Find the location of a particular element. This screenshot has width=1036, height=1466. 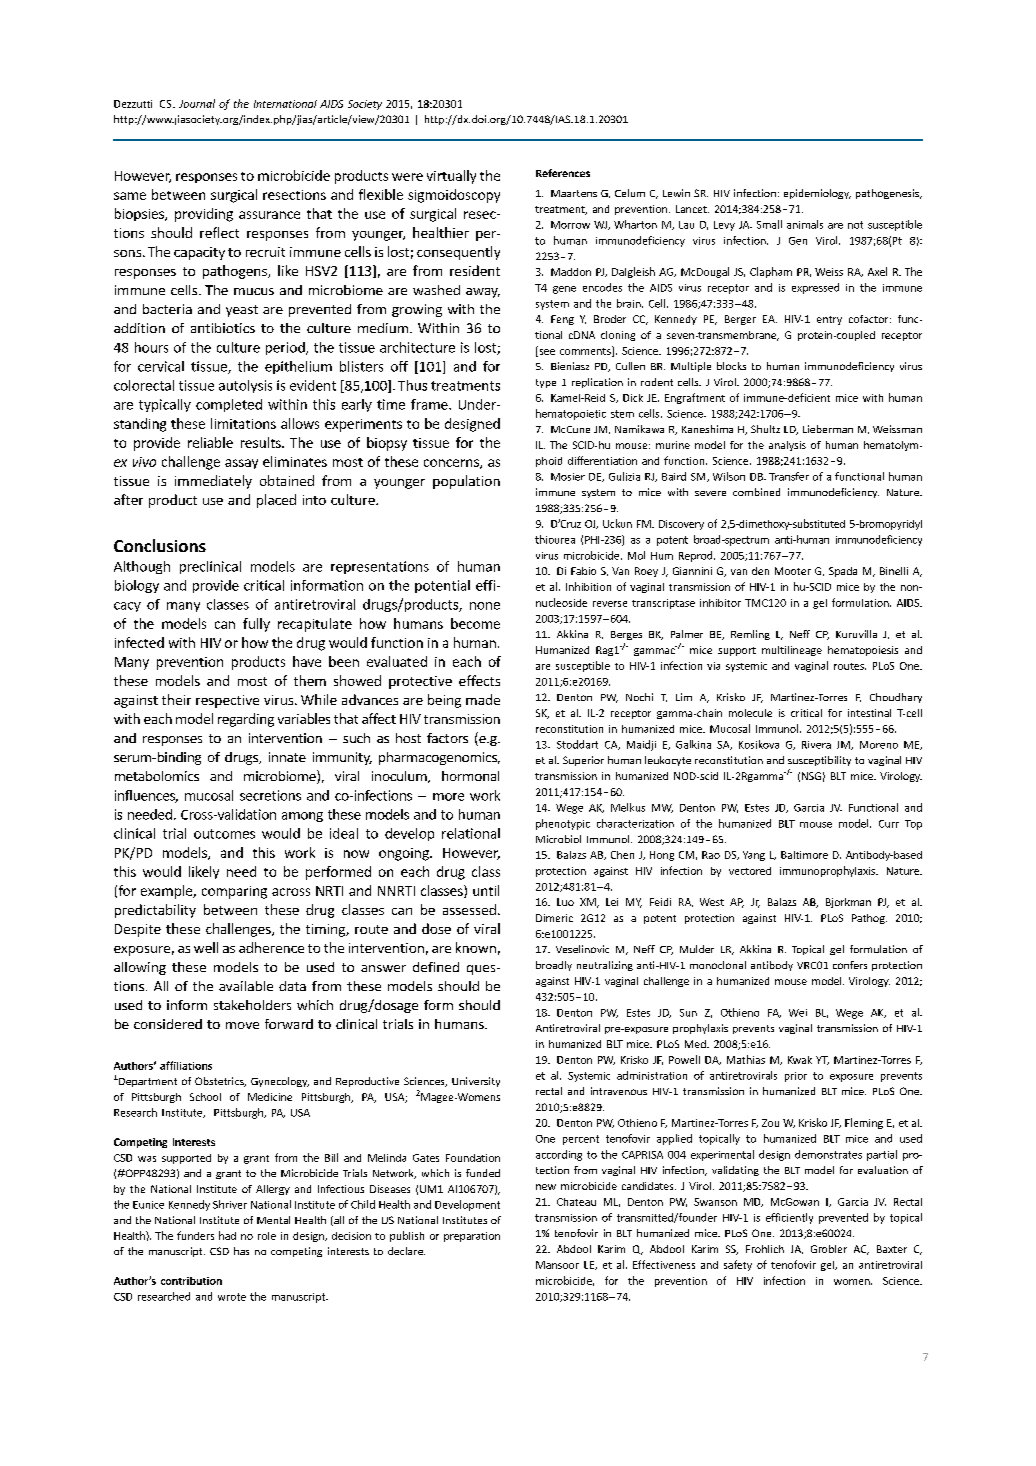

Mansoor is located at coordinates (557, 1265).
